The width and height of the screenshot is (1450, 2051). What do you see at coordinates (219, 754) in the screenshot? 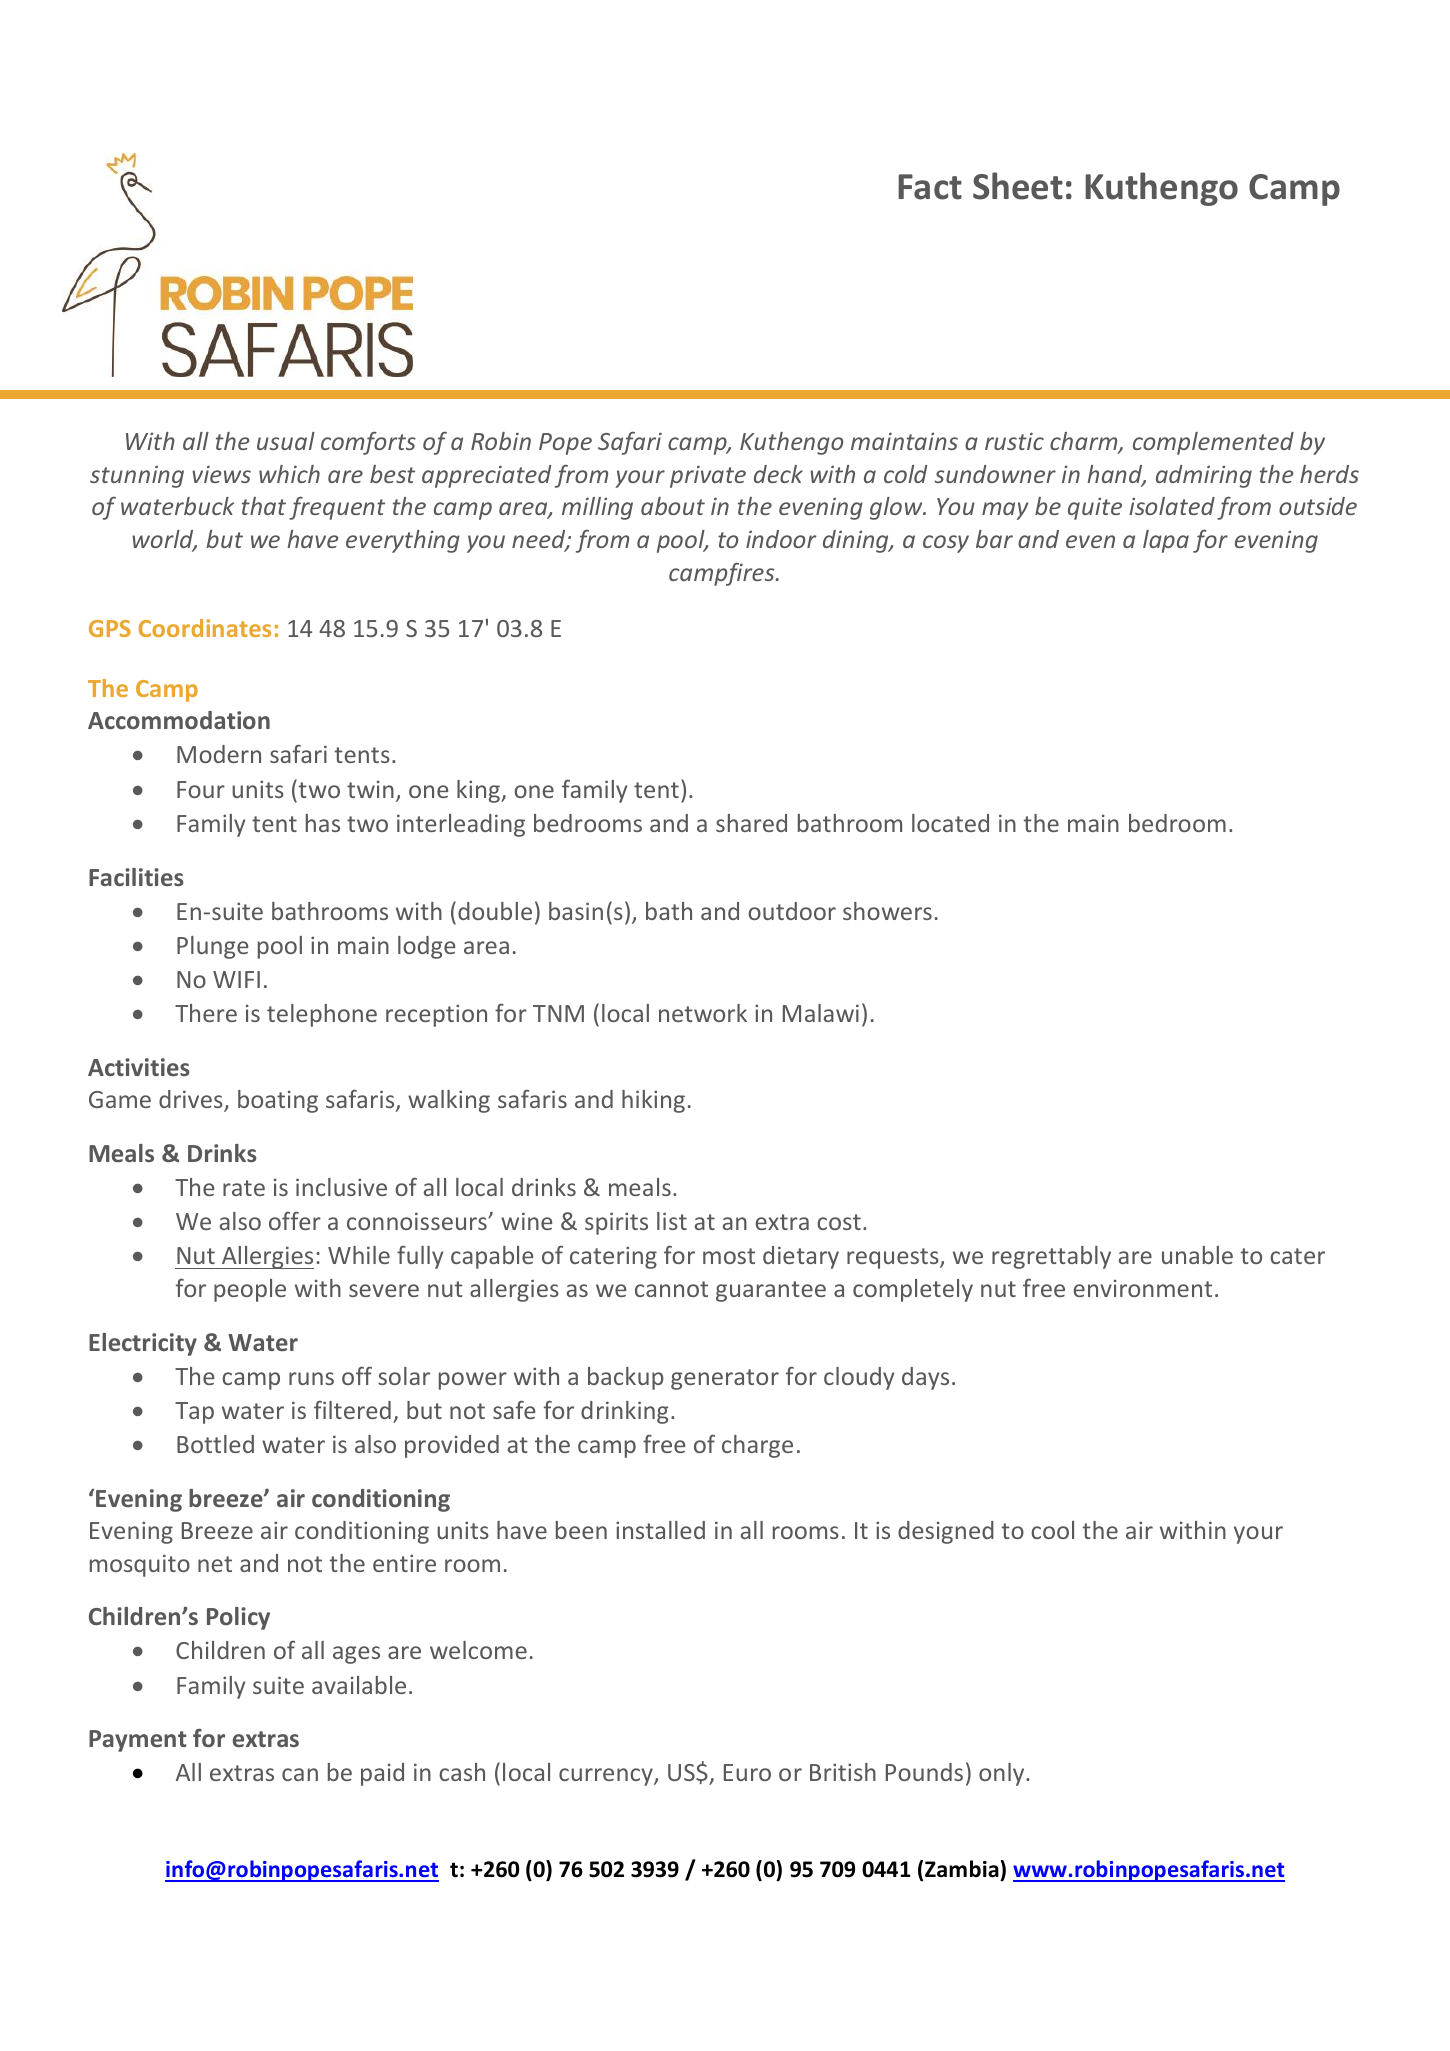
I see `Modern` at bounding box center [219, 754].
